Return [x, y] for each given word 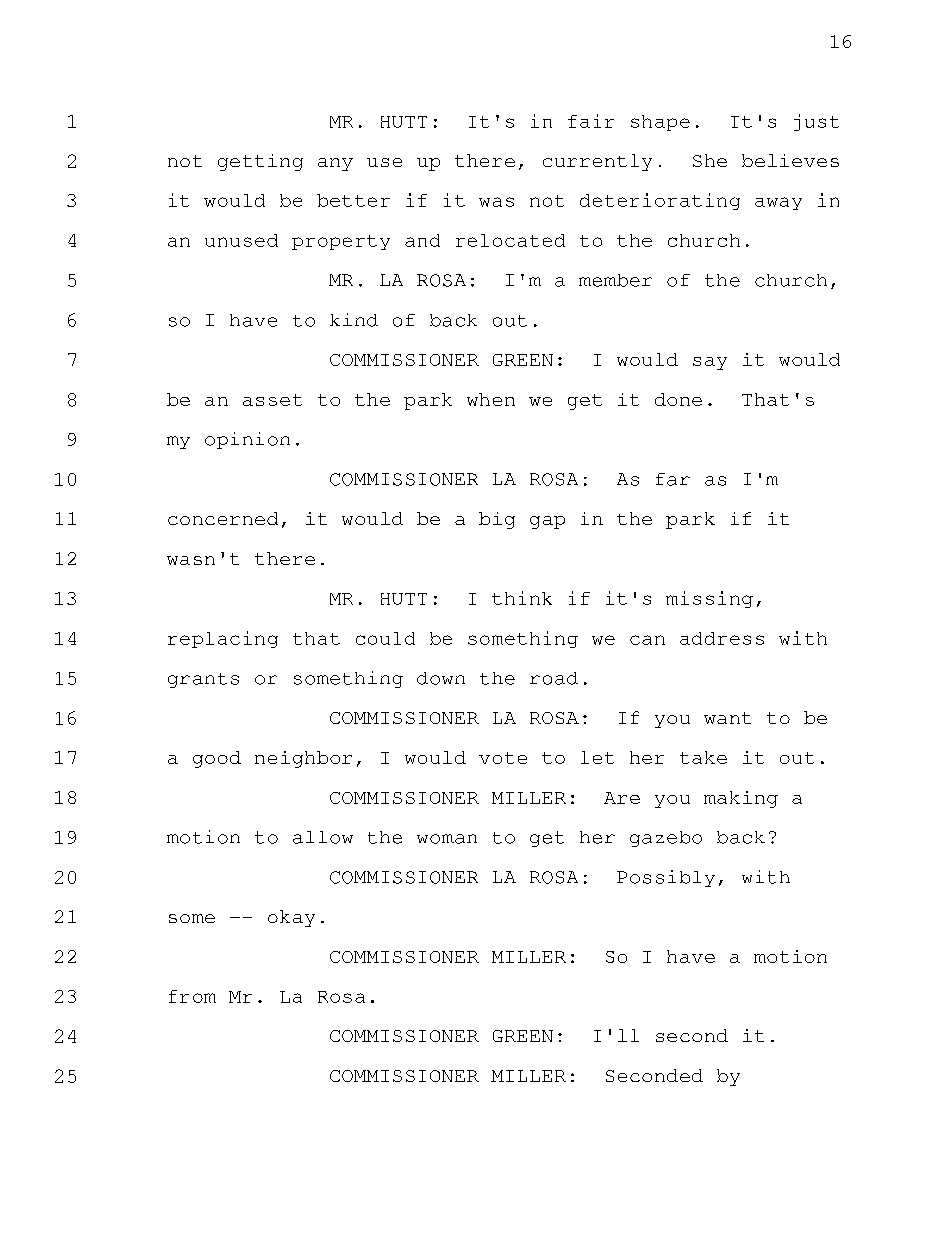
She [710, 160]
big [497, 520]
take [703, 757]
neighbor [303, 759]
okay [291, 918]
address [722, 638]
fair [591, 121]
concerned [223, 518]
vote [503, 758]
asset [272, 400]
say [710, 363]
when [491, 399]
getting [260, 162]
